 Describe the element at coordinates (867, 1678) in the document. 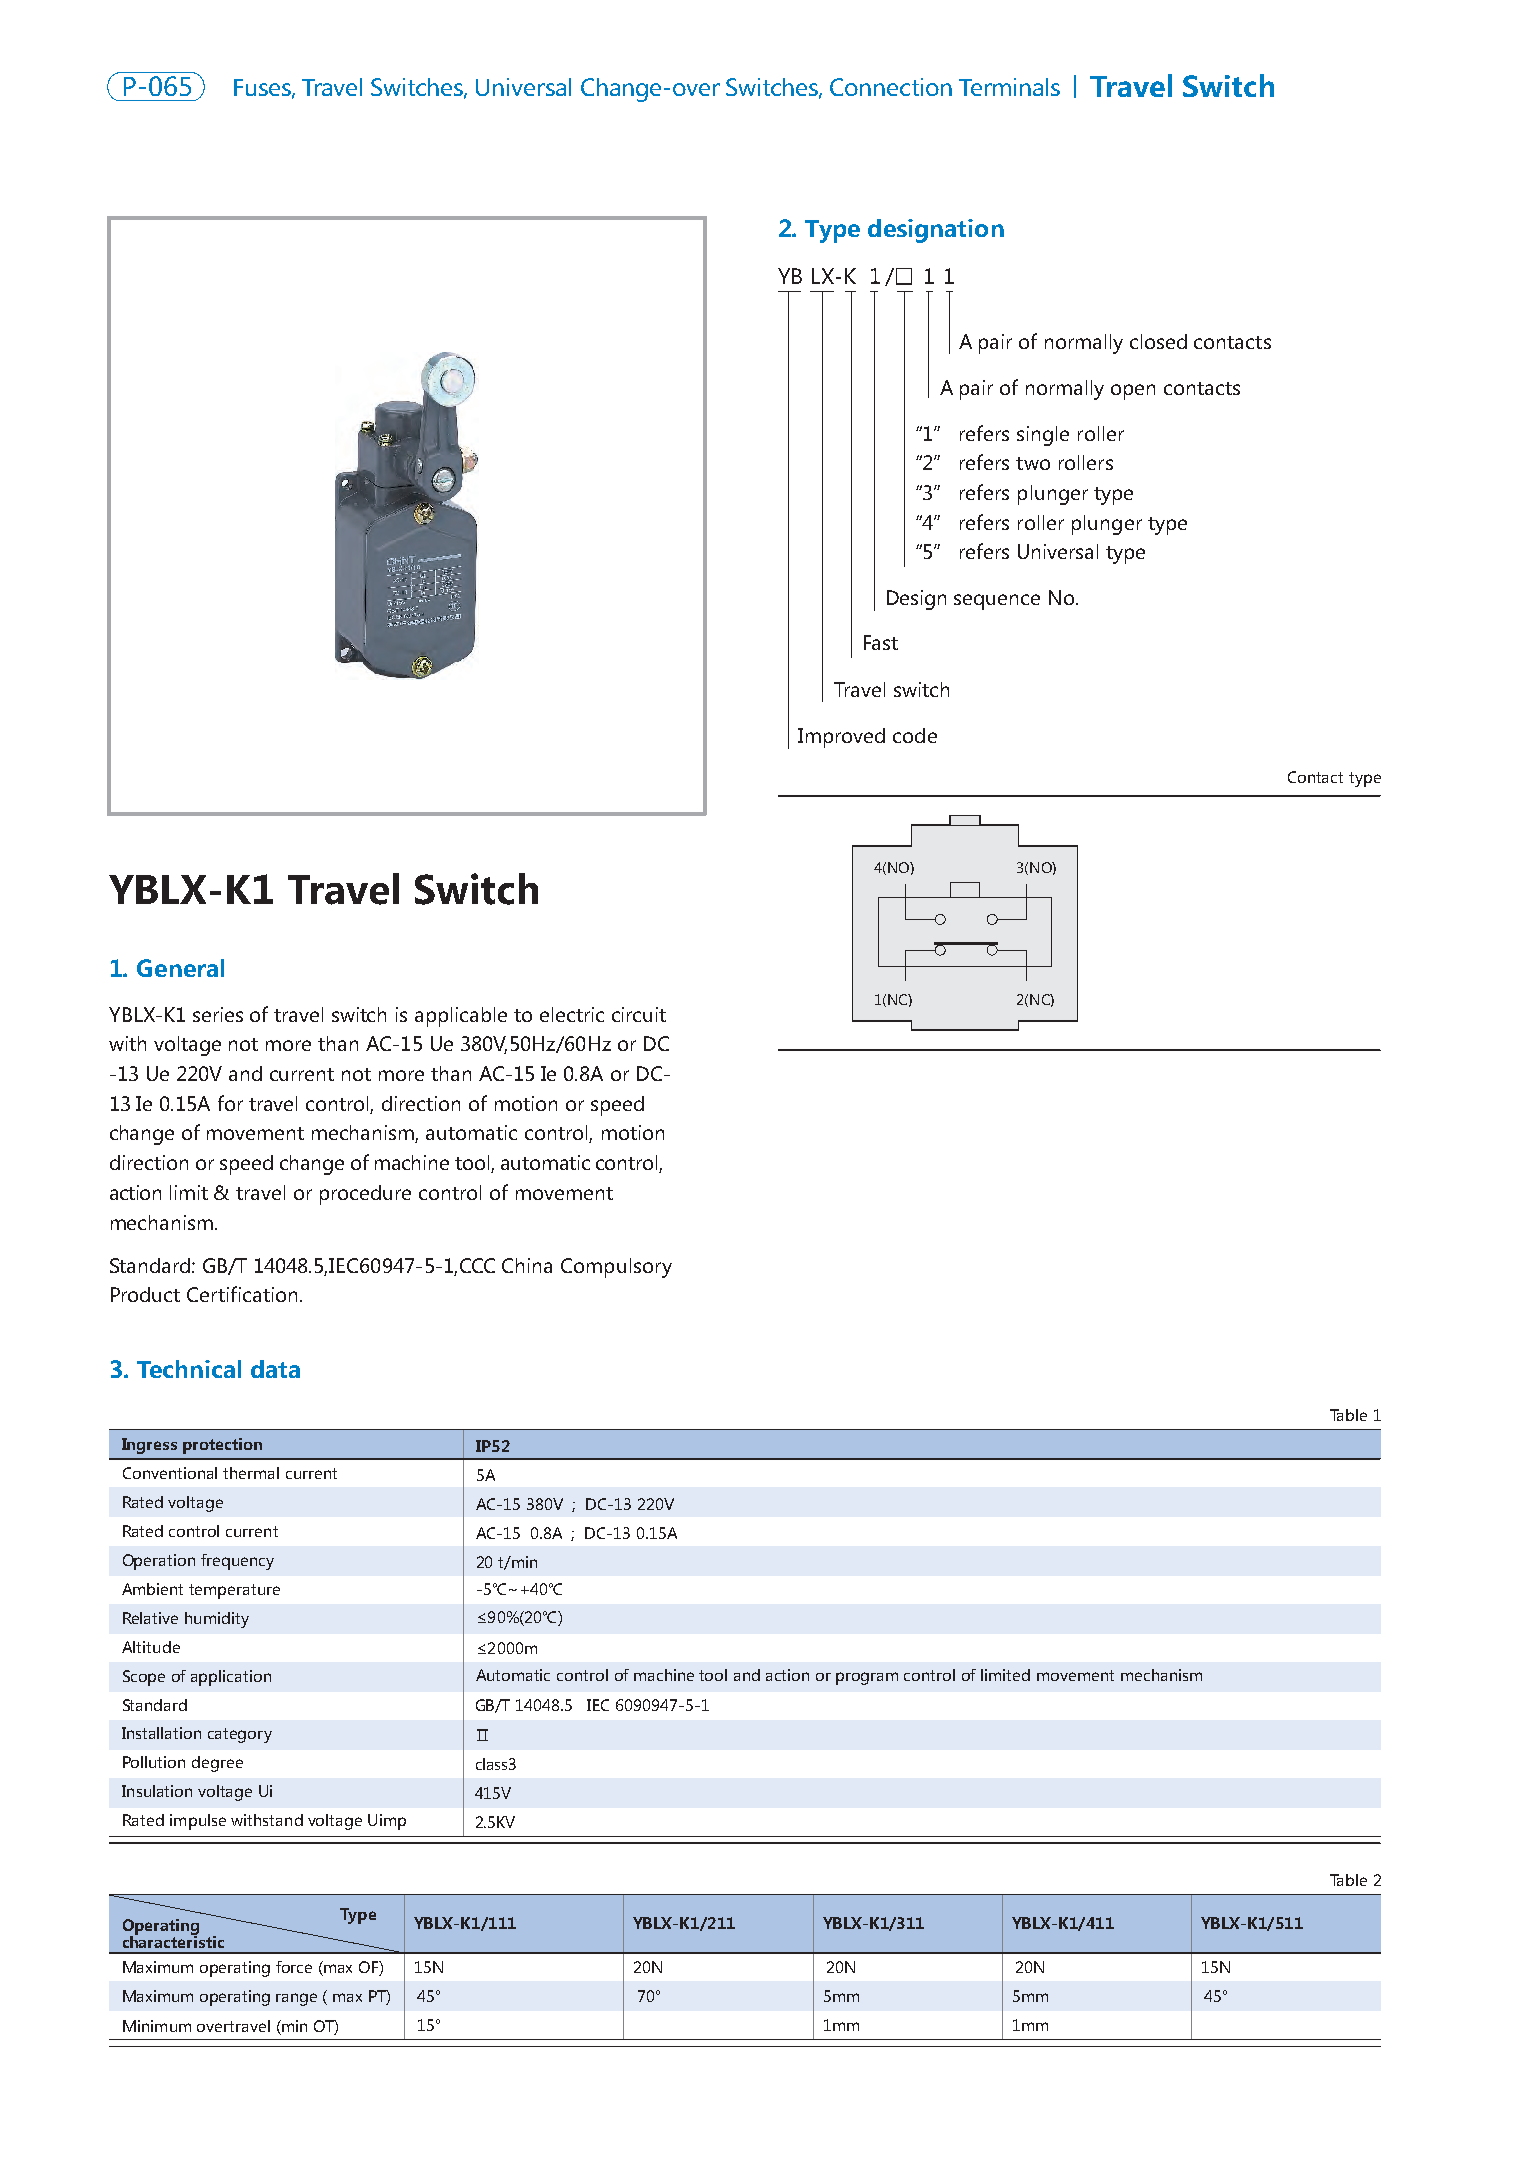

I see `program` at that location.
